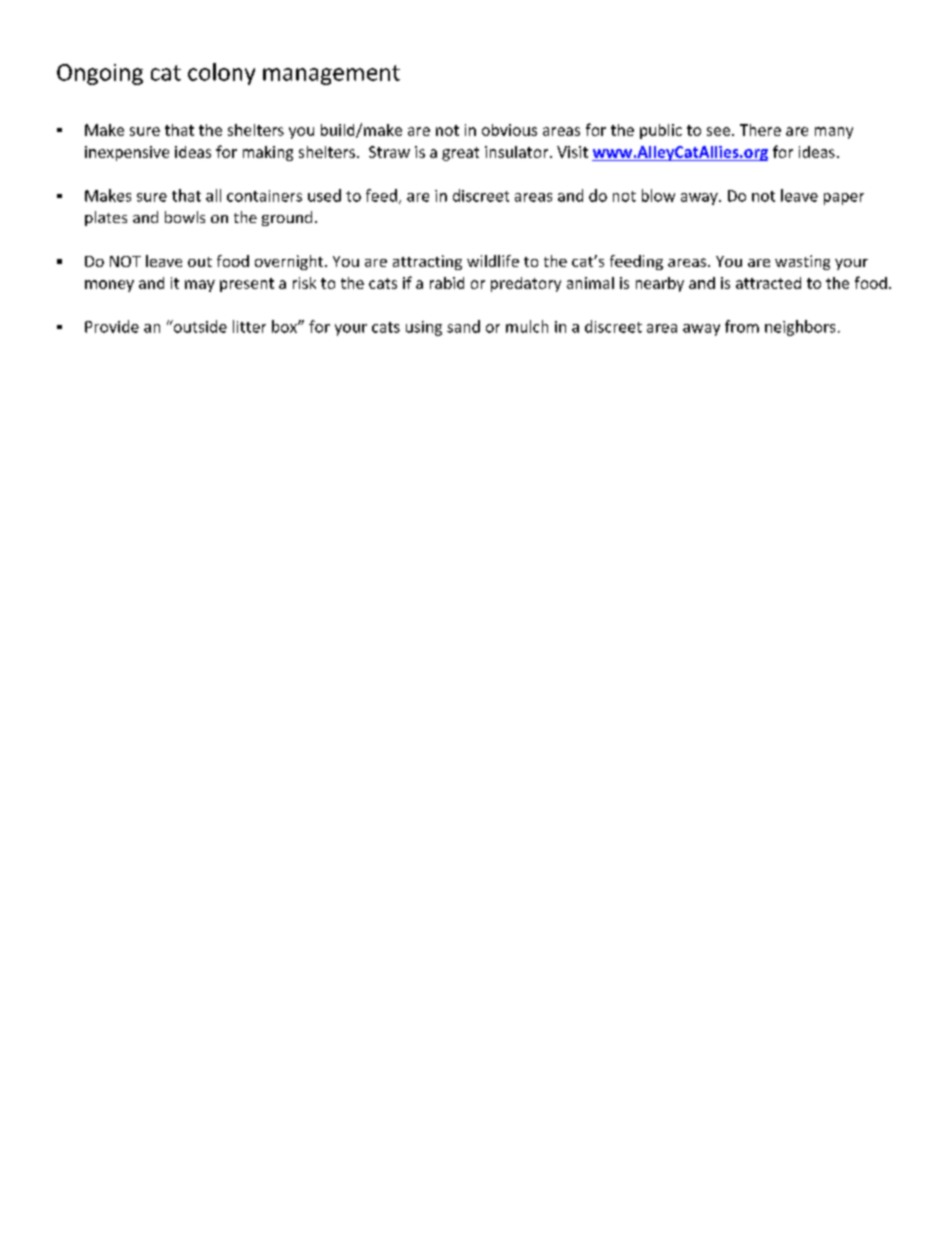 The width and height of the image is (952, 1233). I want to click on inexpensive, so click(127, 153).
